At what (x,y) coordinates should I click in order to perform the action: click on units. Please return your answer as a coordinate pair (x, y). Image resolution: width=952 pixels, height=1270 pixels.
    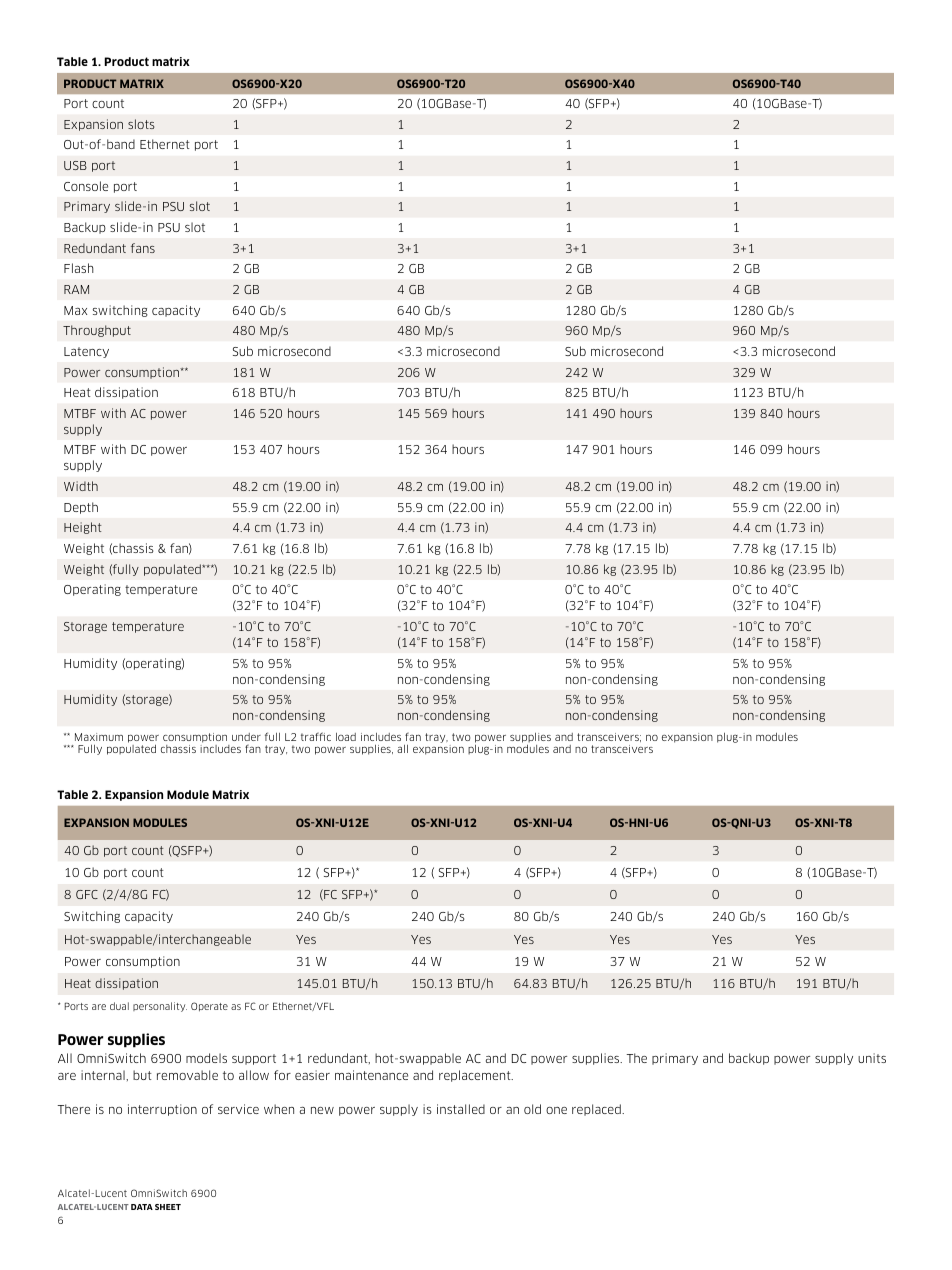
    Looking at the image, I should click on (872, 1058).
